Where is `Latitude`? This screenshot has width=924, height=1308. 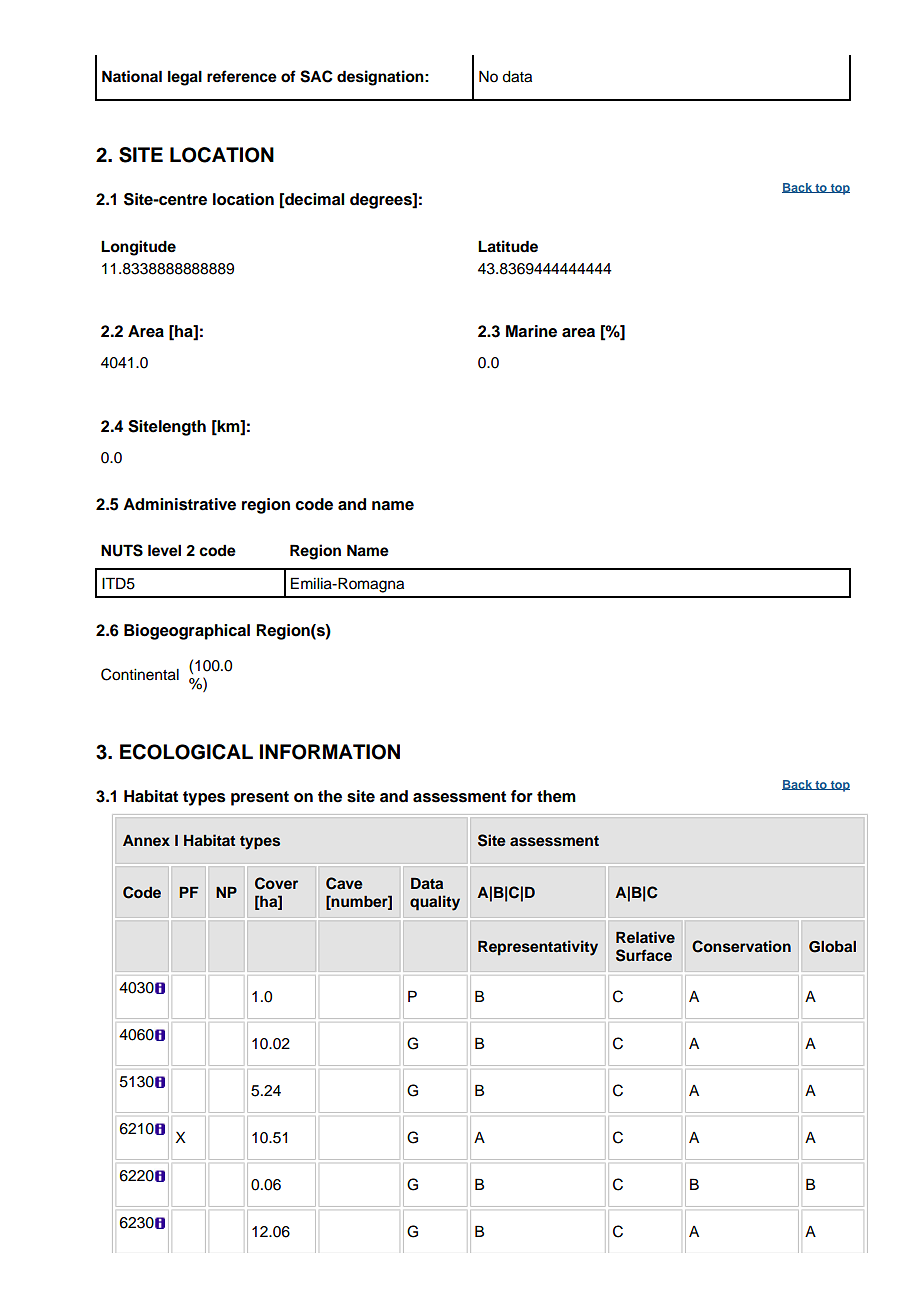 Latitude is located at coordinates (508, 246).
